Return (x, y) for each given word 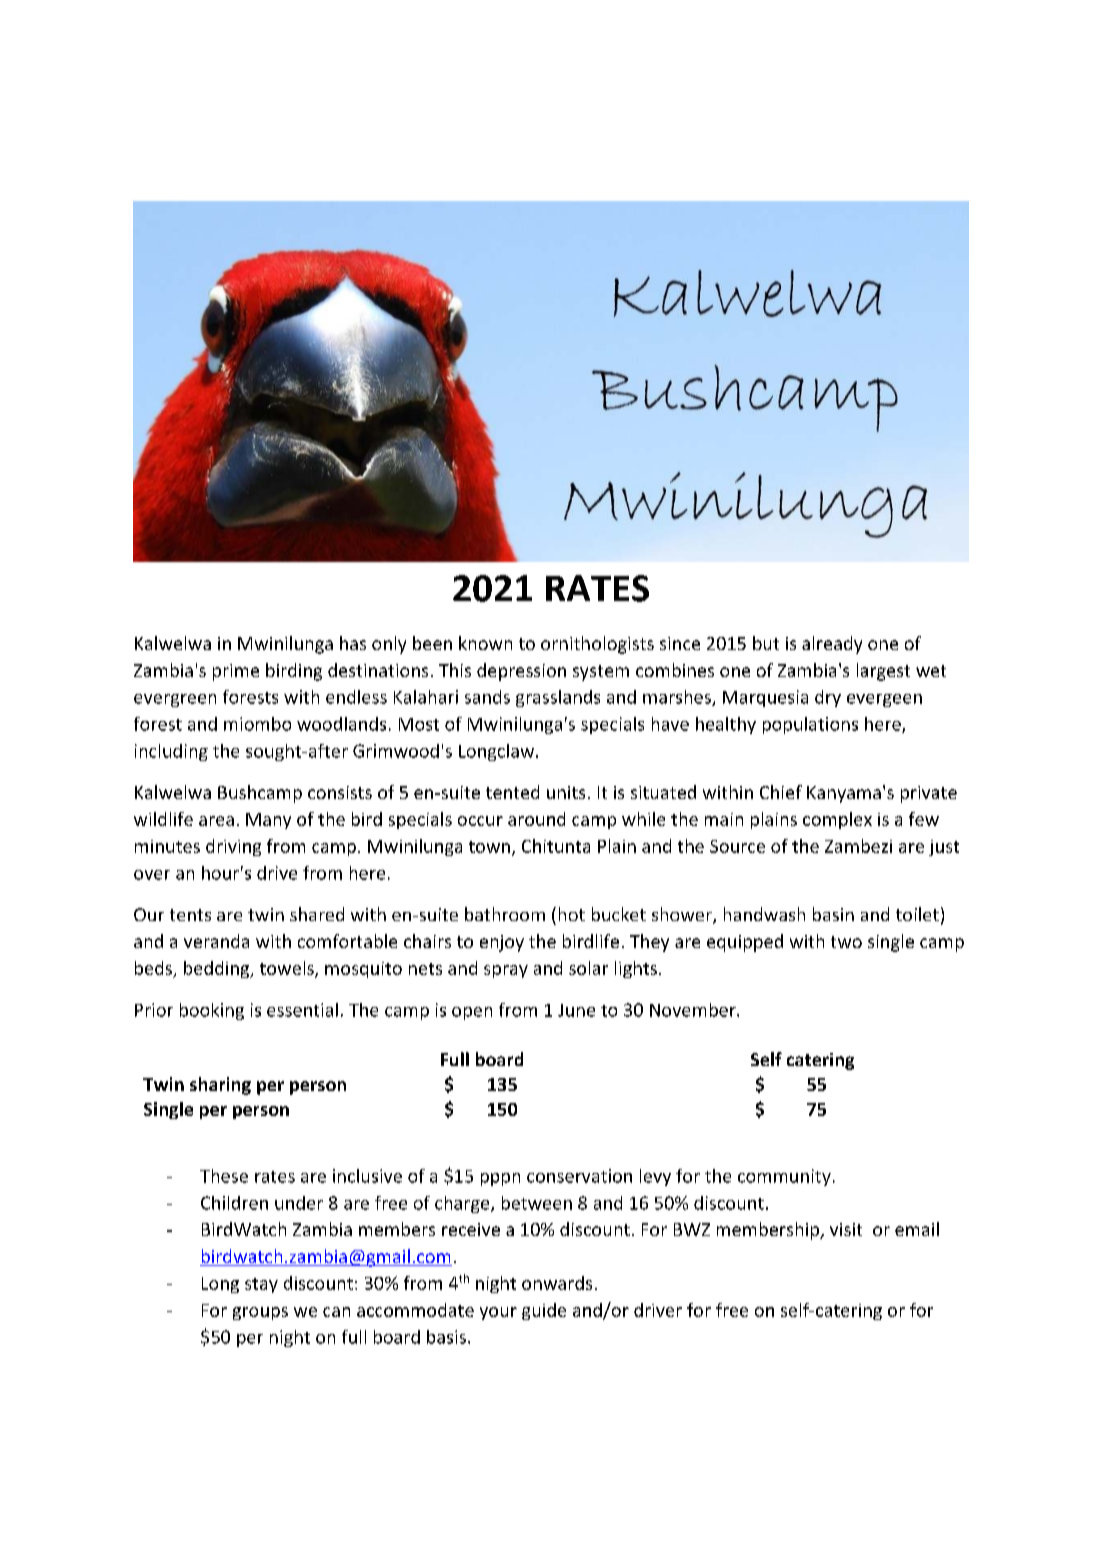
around (536, 819)
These (224, 1176)
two (846, 942)
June (576, 1010)
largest (883, 672)
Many (268, 821)
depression (521, 672)
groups (260, 1313)
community (784, 1177)
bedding (218, 969)
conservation (579, 1176)
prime (236, 672)
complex (837, 820)
